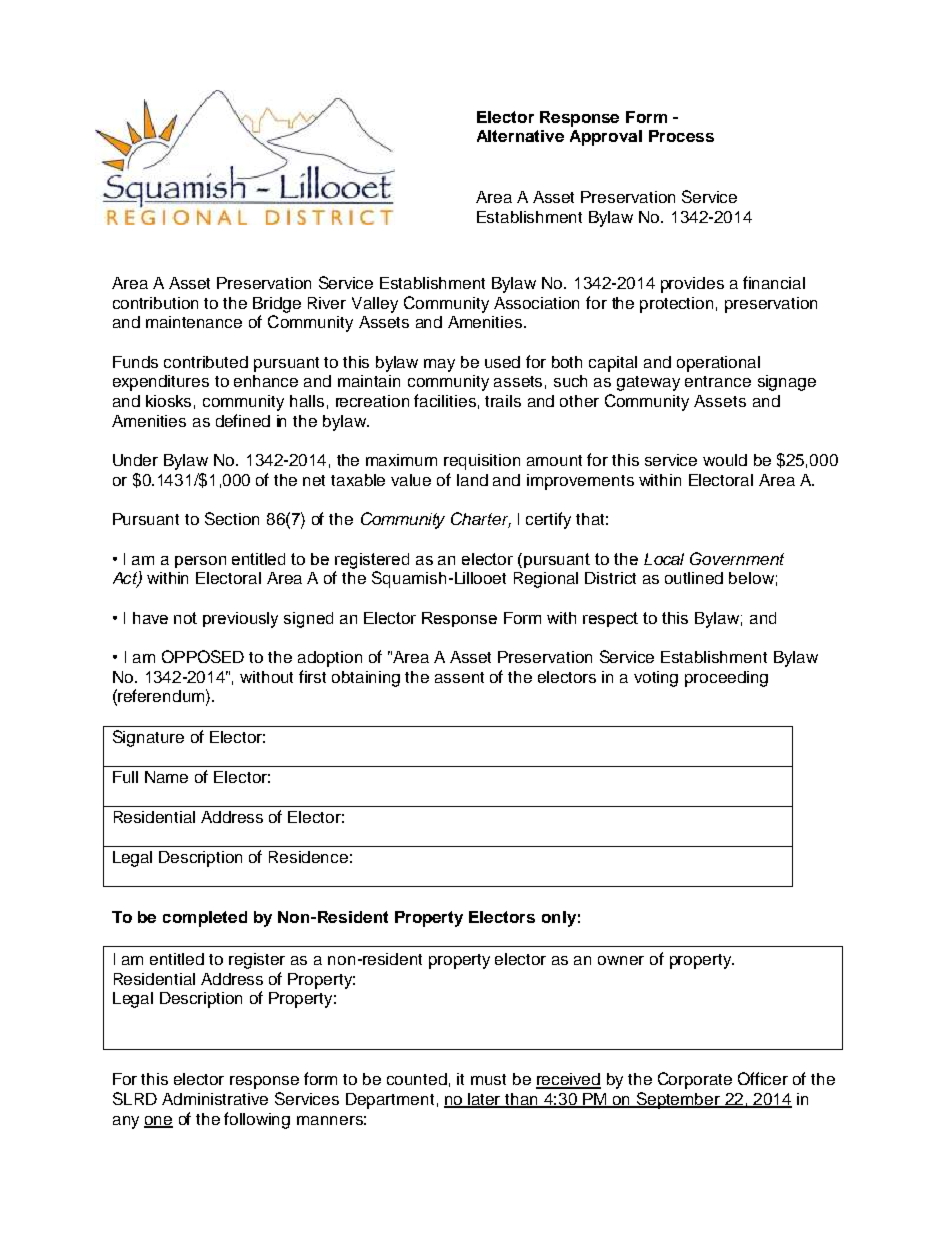 Image resolution: width=952 pixels, height=1233 pixels. Describe the element at coordinates (485, 1100) in the image. I see `later` at that location.
